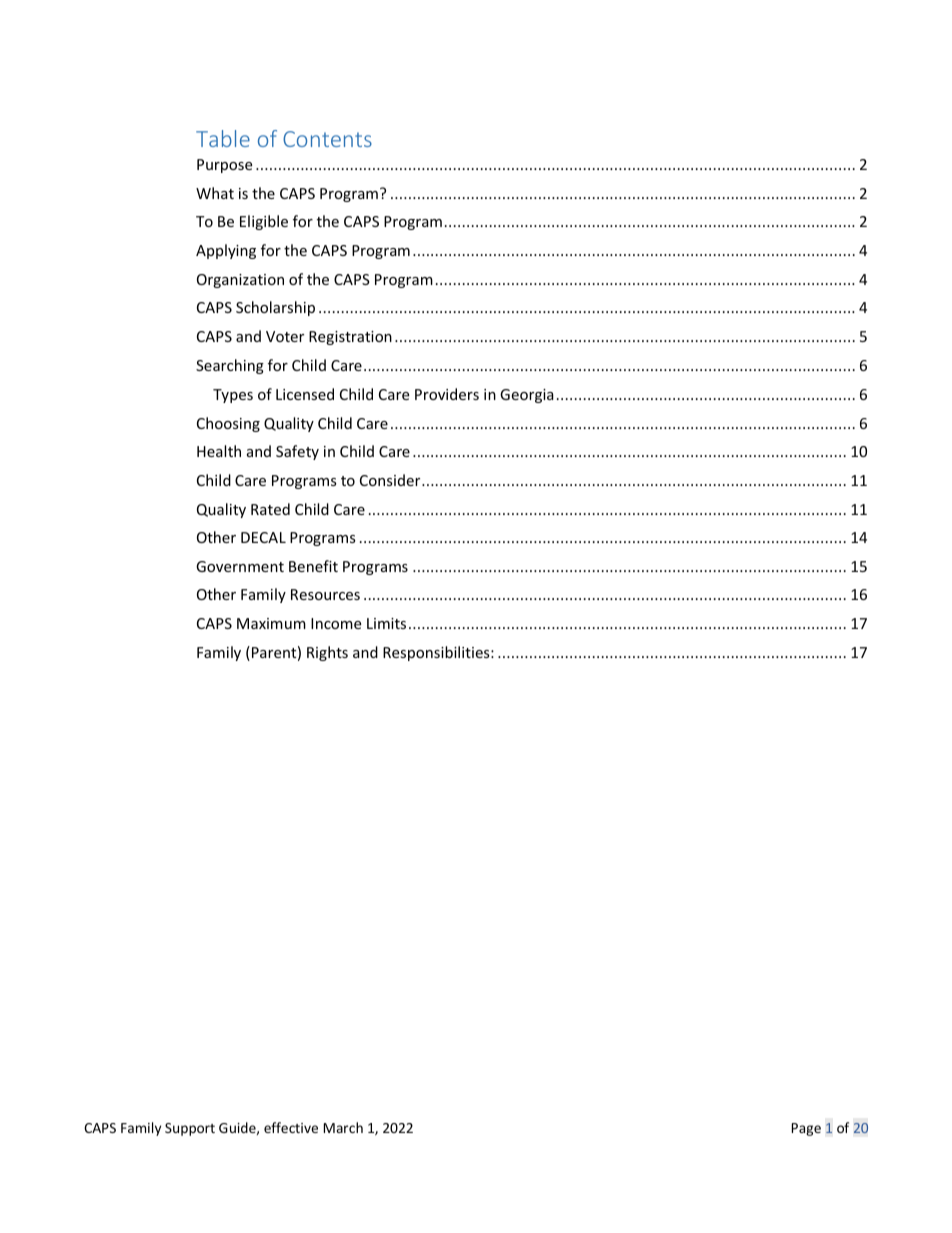  What do you see at coordinates (447, 394) in the image?
I see `Providers` at bounding box center [447, 394].
